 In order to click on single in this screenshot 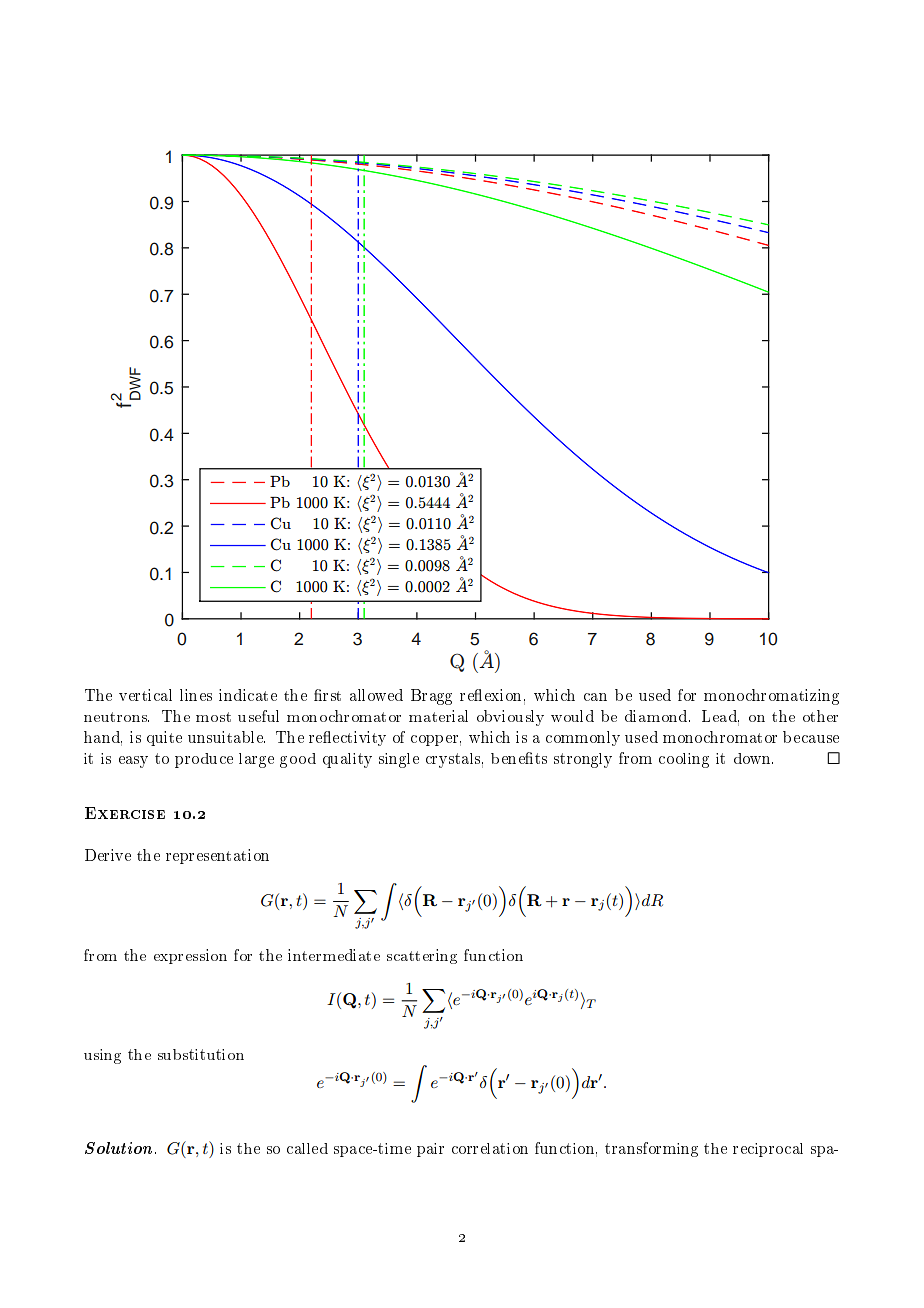, I will do `click(399, 760)`.
